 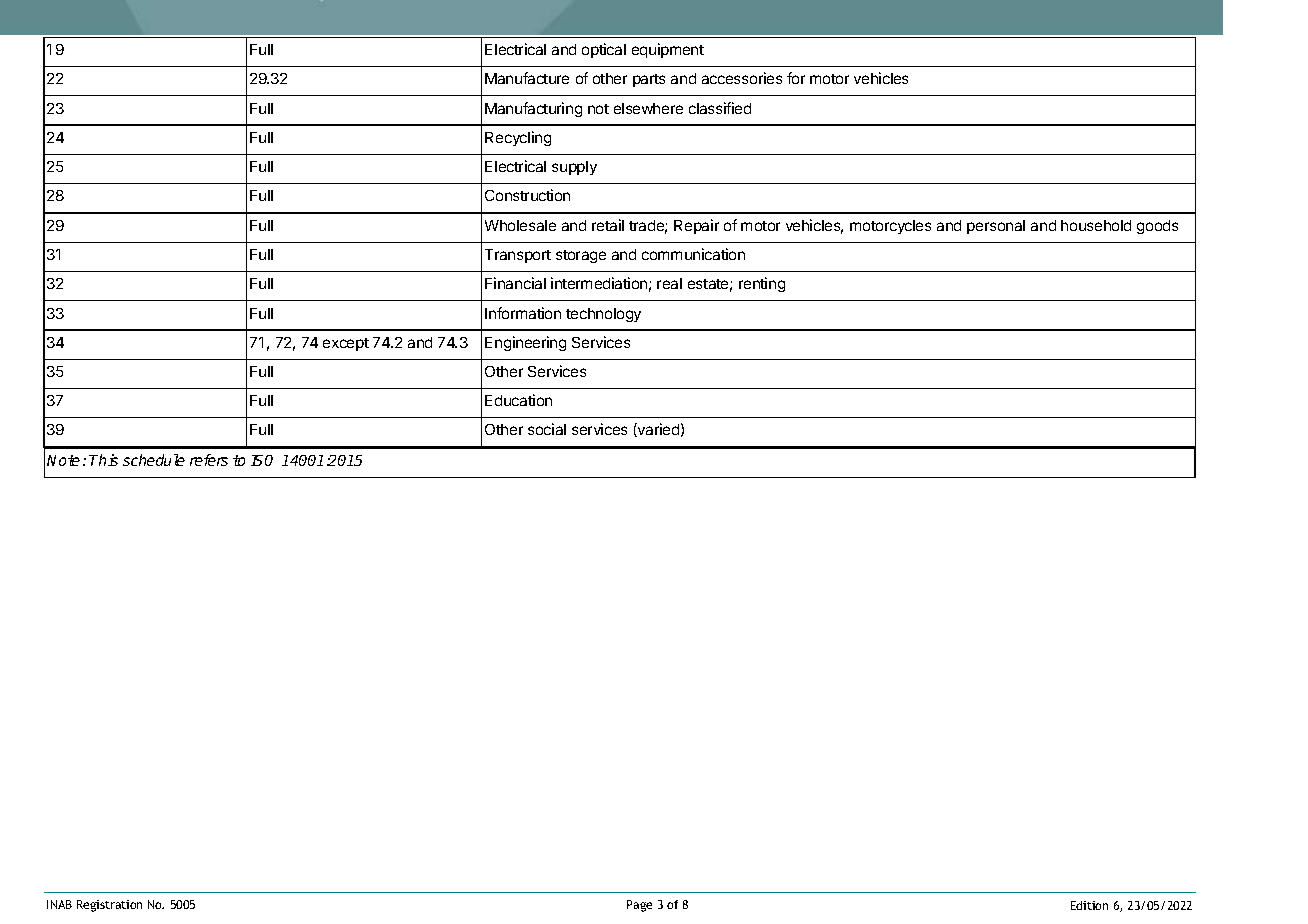 I want to click on Education, so click(x=518, y=400).
